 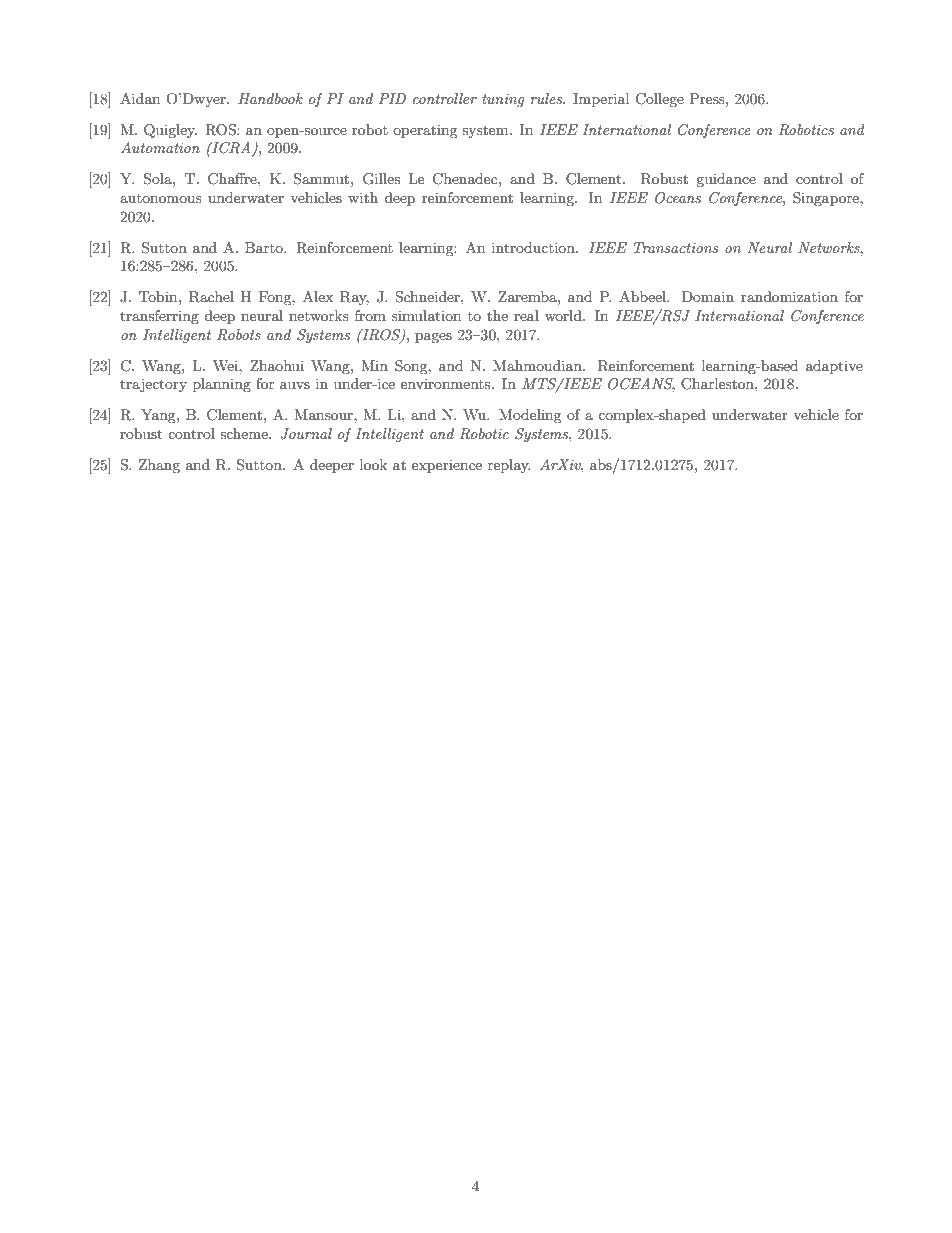 I want to click on randomization, so click(x=789, y=296).
